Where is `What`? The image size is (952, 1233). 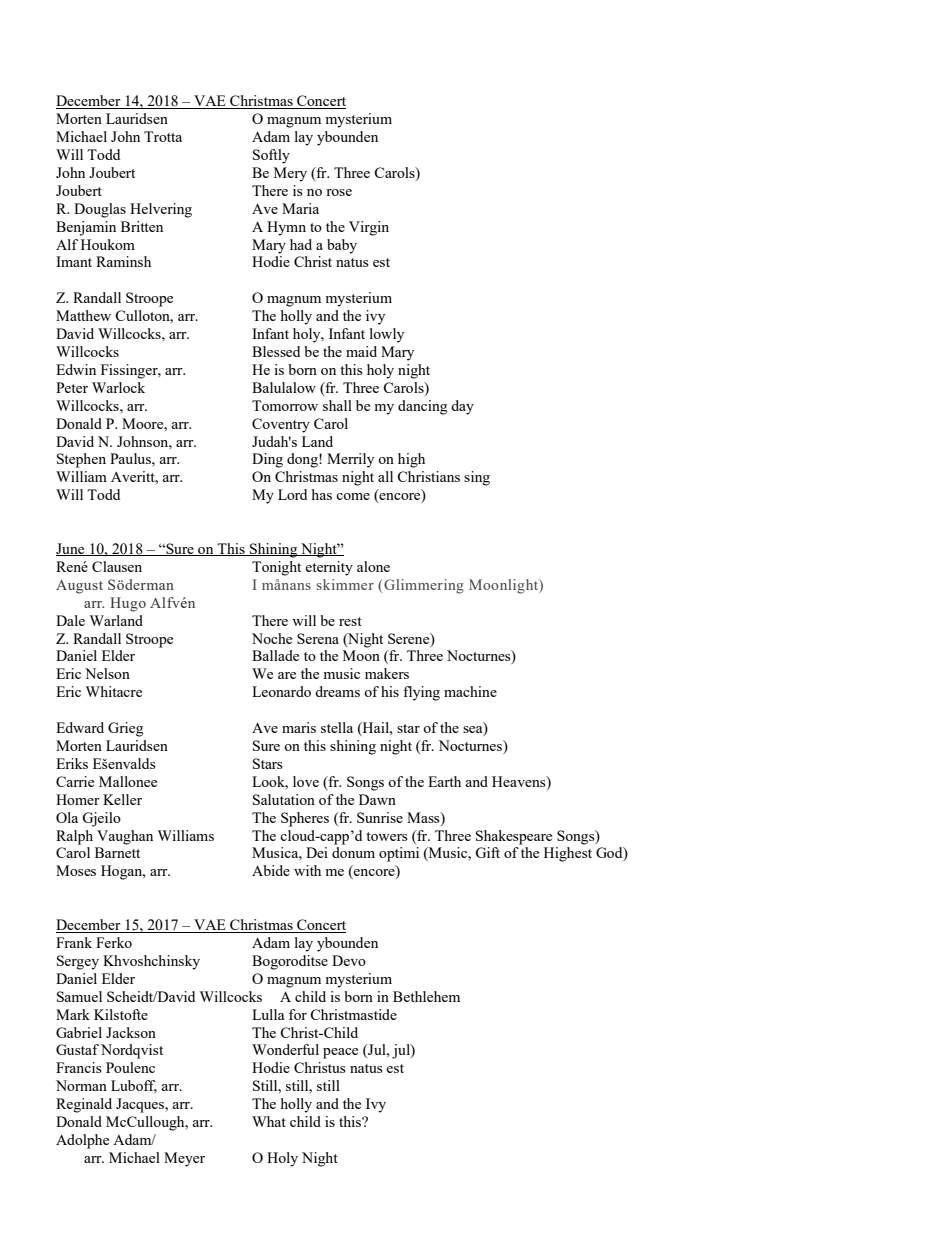 What is located at coordinates (269, 1121).
